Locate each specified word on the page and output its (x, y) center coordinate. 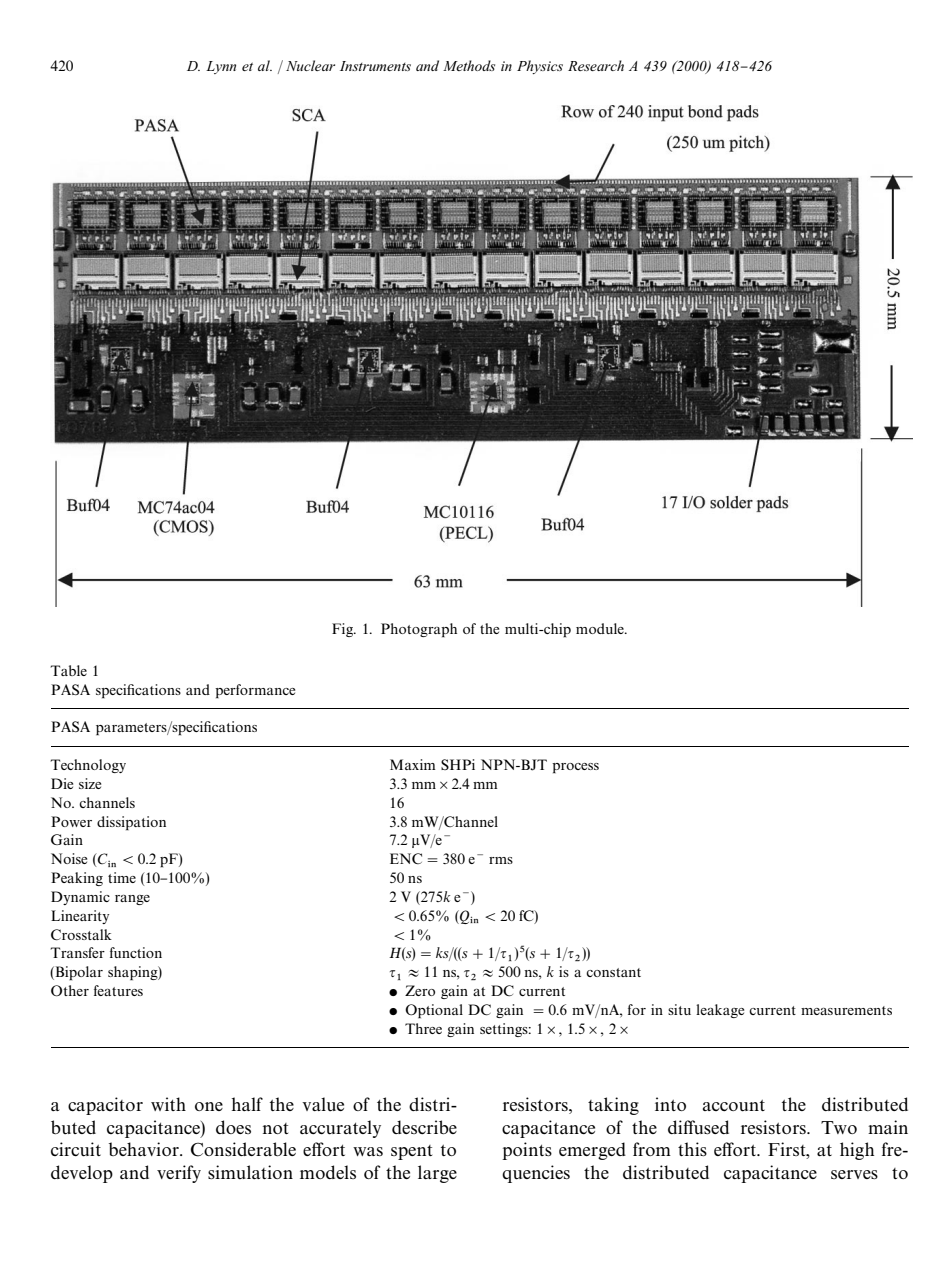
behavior (145, 1149)
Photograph (419, 630)
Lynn (221, 67)
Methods (469, 65)
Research (596, 65)
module (601, 628)
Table (69, 670)
